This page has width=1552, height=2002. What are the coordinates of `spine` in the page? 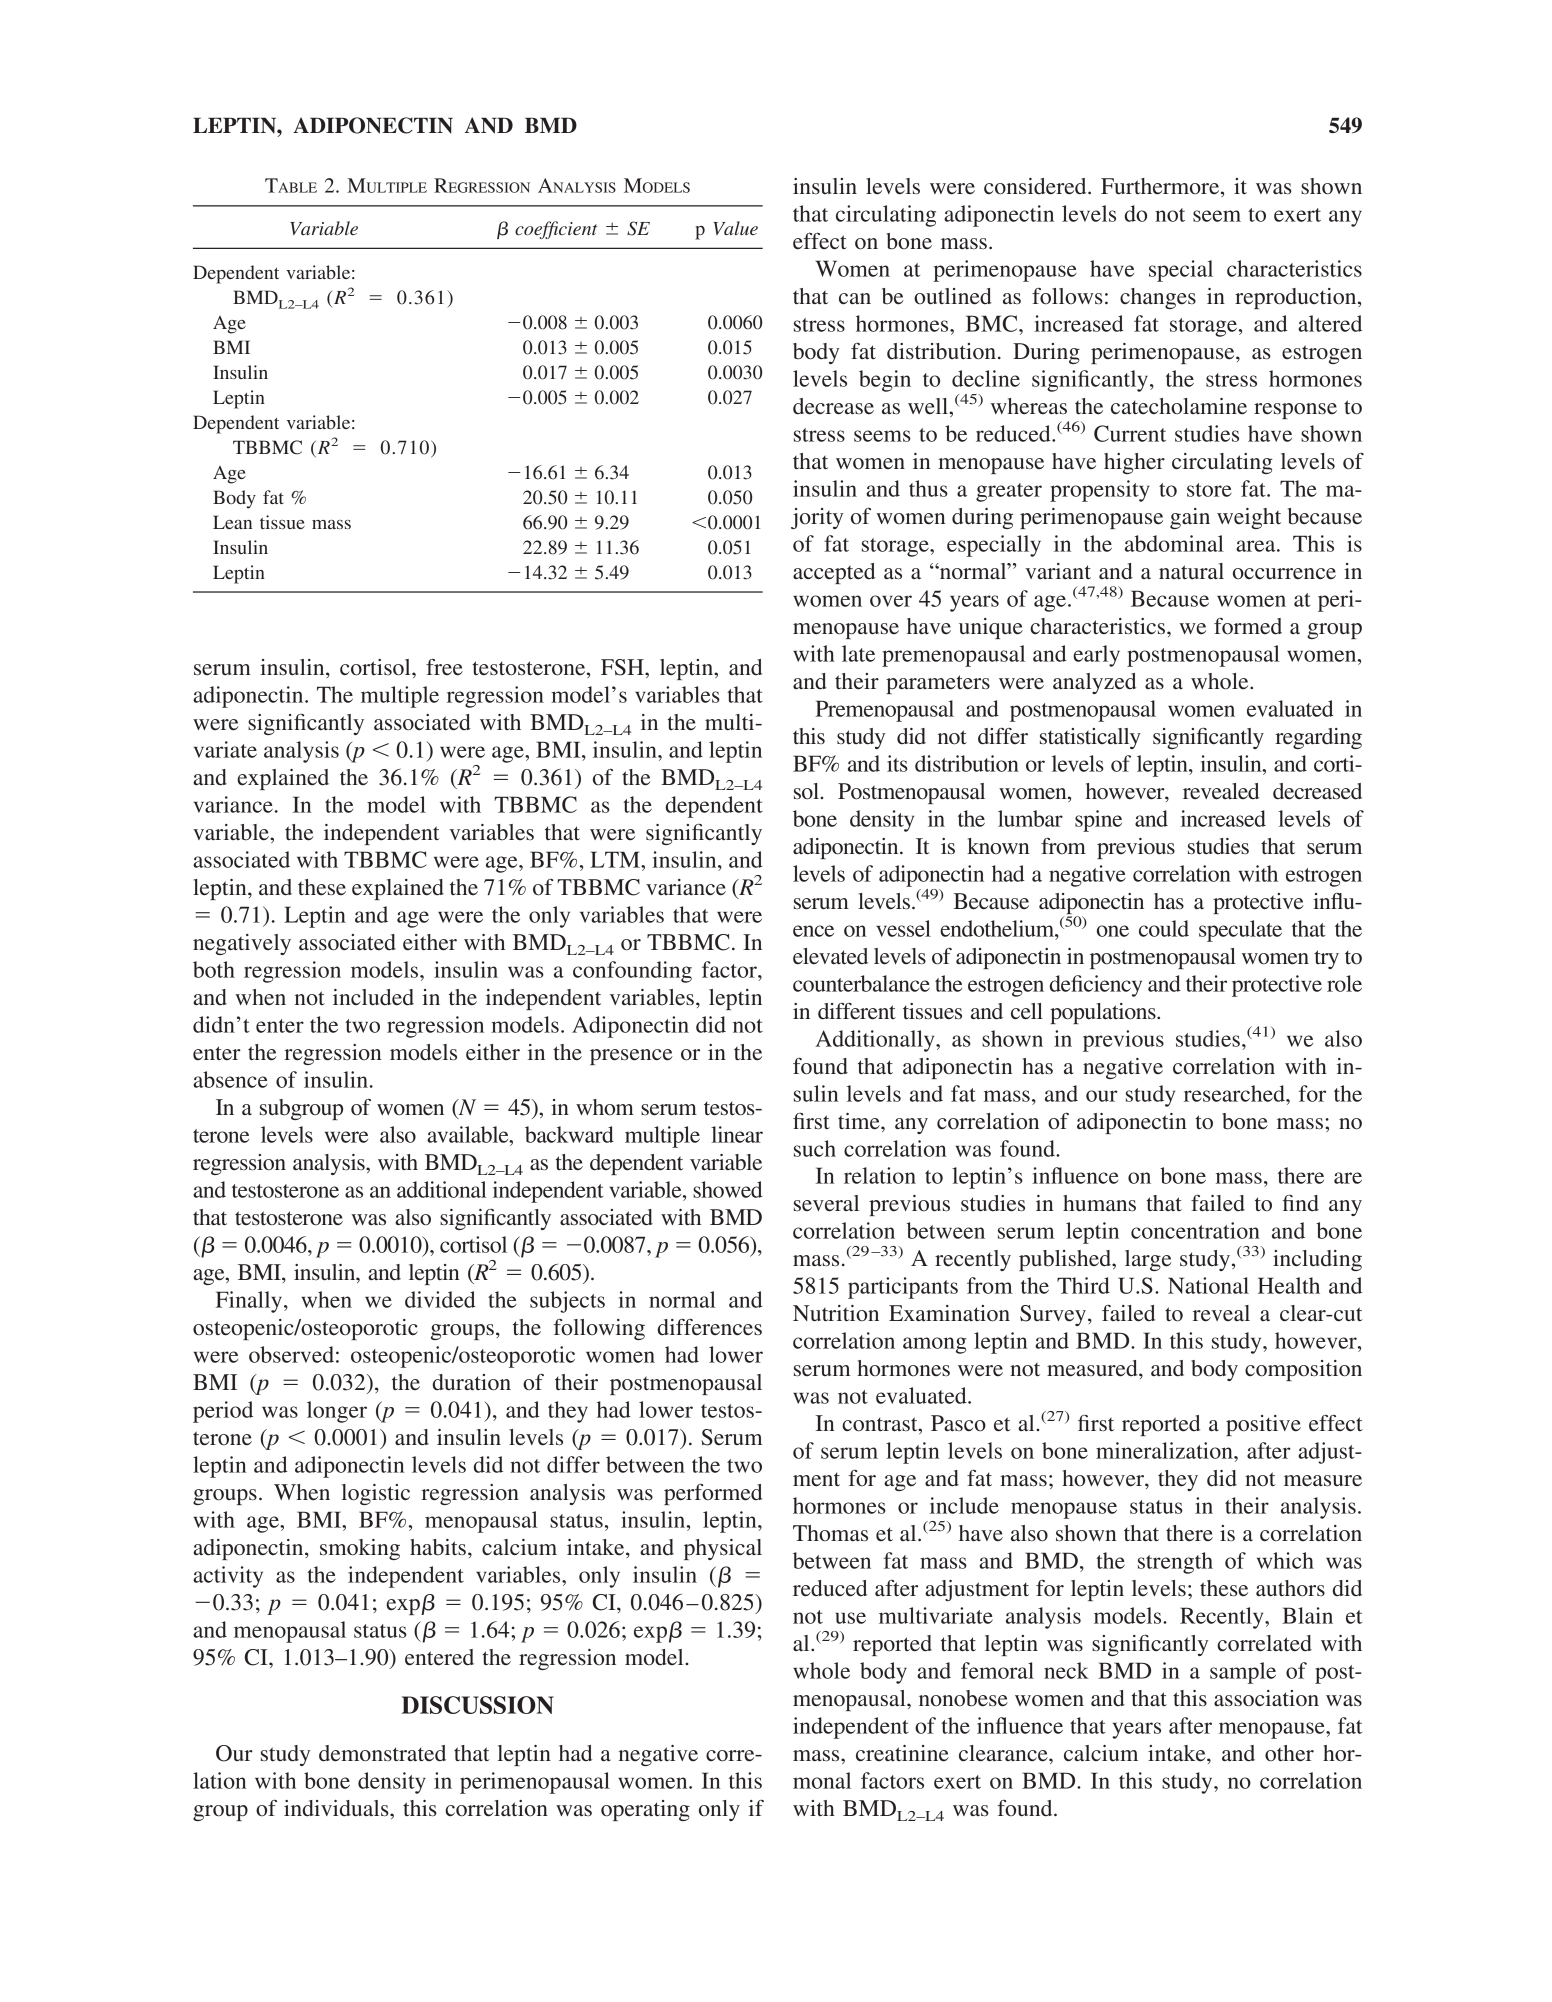 It's located at (1098, 821).
